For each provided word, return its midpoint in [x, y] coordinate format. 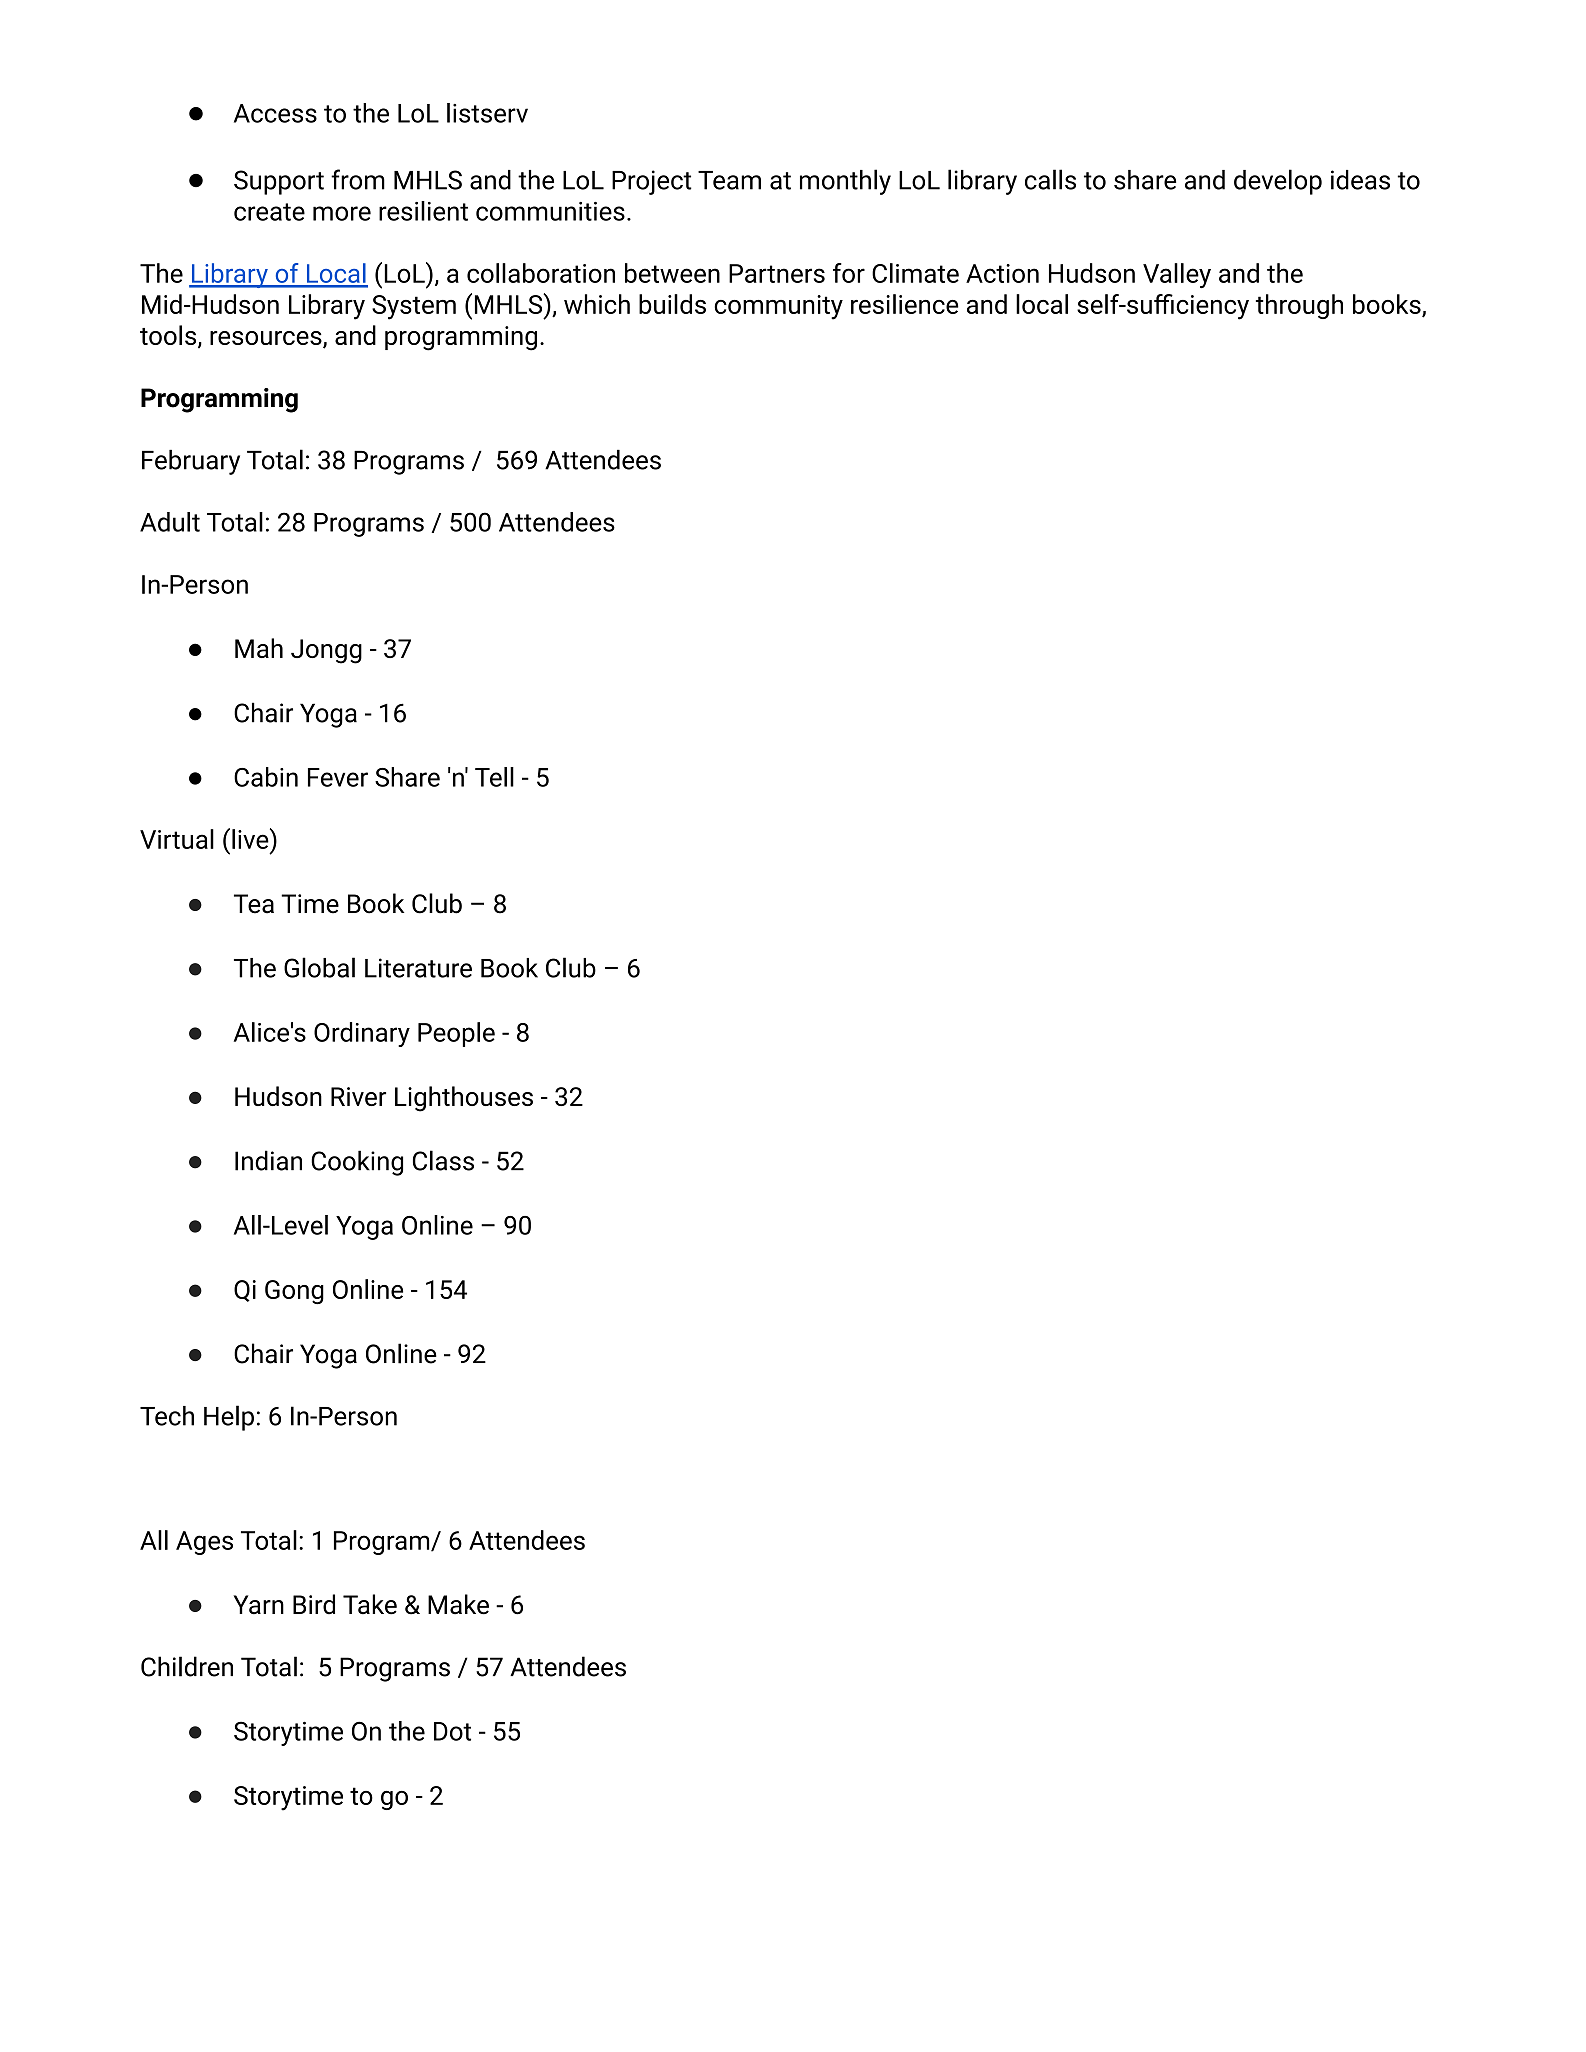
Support [279, 182]
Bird [314, 1604]
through [1299, 306]
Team [729, 180]
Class [443, 1160]
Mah [259, 648]
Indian [268, 1160]
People [456, 1034]
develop [1278, 182]
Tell [494, 777]
